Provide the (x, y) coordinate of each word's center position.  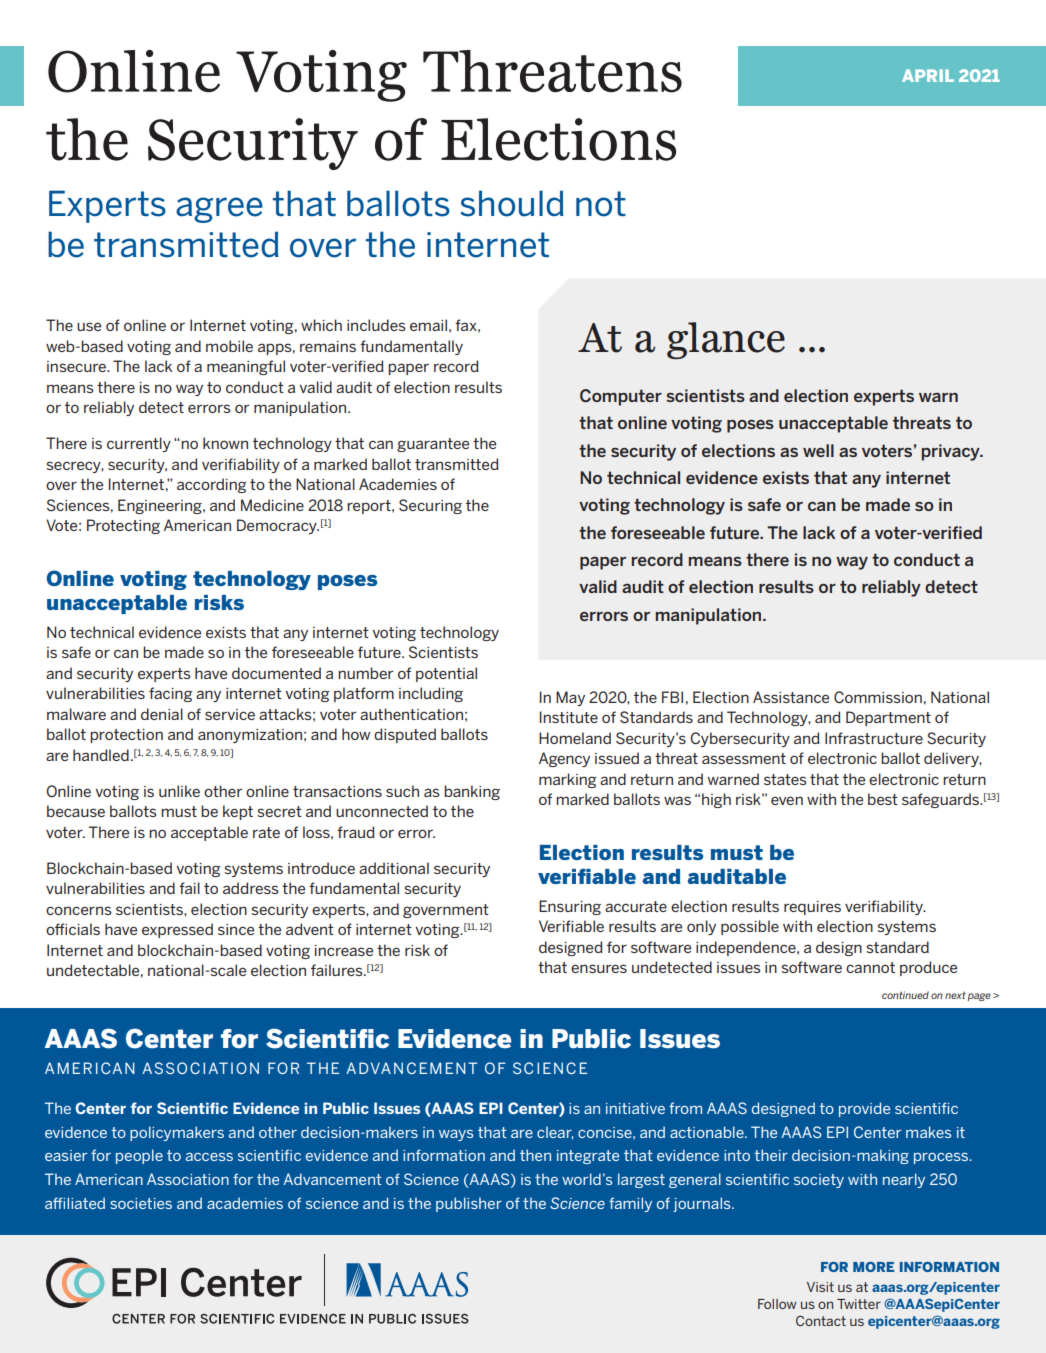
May (570, 698)
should (512, 203)
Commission (878, 697)
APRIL (928, 75)
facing (171, 694)
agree (219, 210)
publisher (469, 1204)
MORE (873, 1267)
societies (141, 1203)
